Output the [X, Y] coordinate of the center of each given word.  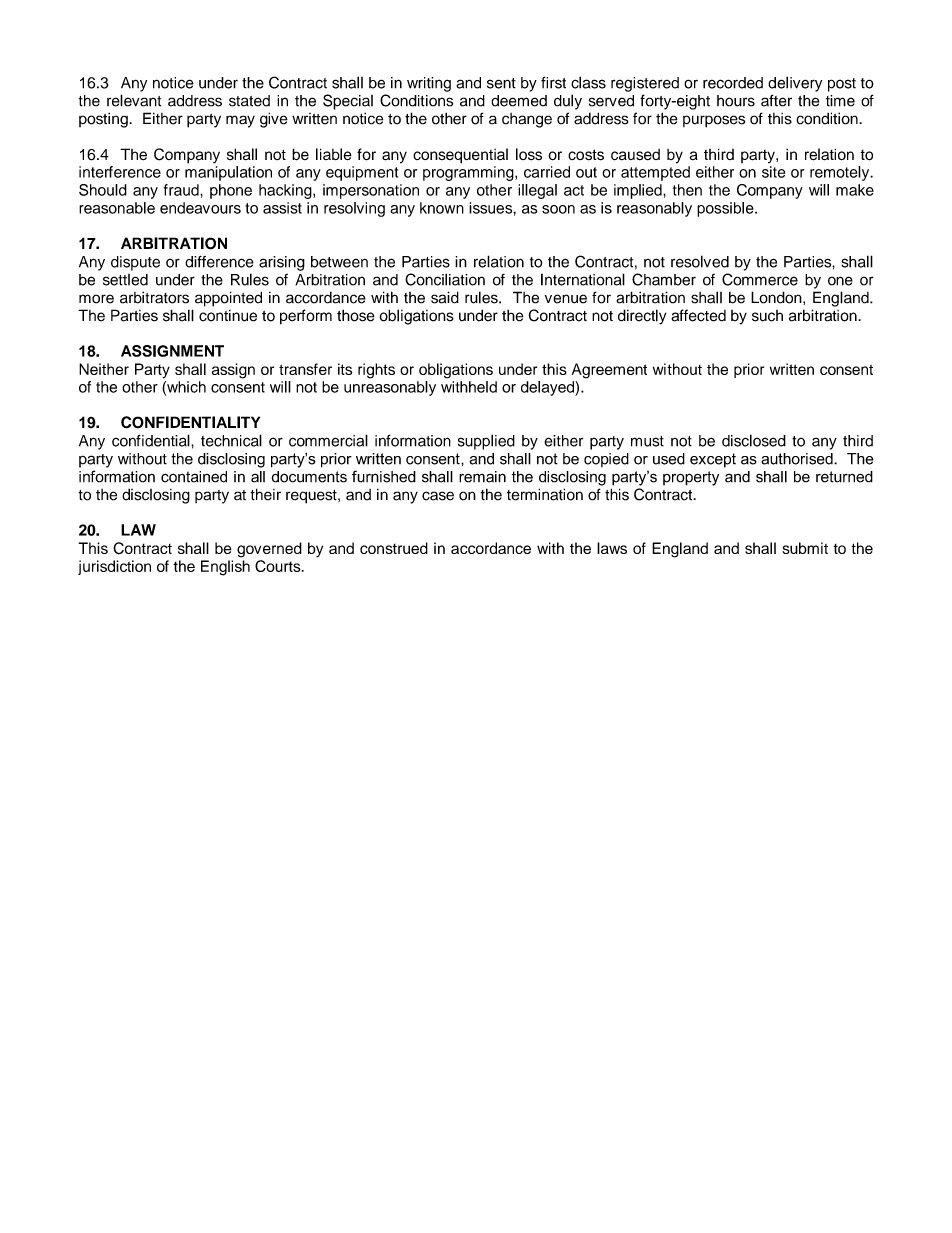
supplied [486, 442]
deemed [519, 101]
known [442, 208]
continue [228, 316]
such [767, 316]
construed [394, 548]
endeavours [200, 208]
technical [231, 440]
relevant [134, 100]
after [776, 100]
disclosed [754, 440]
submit [805, 548]
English [225, 568]
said [445, 297]
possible [726, 209]
